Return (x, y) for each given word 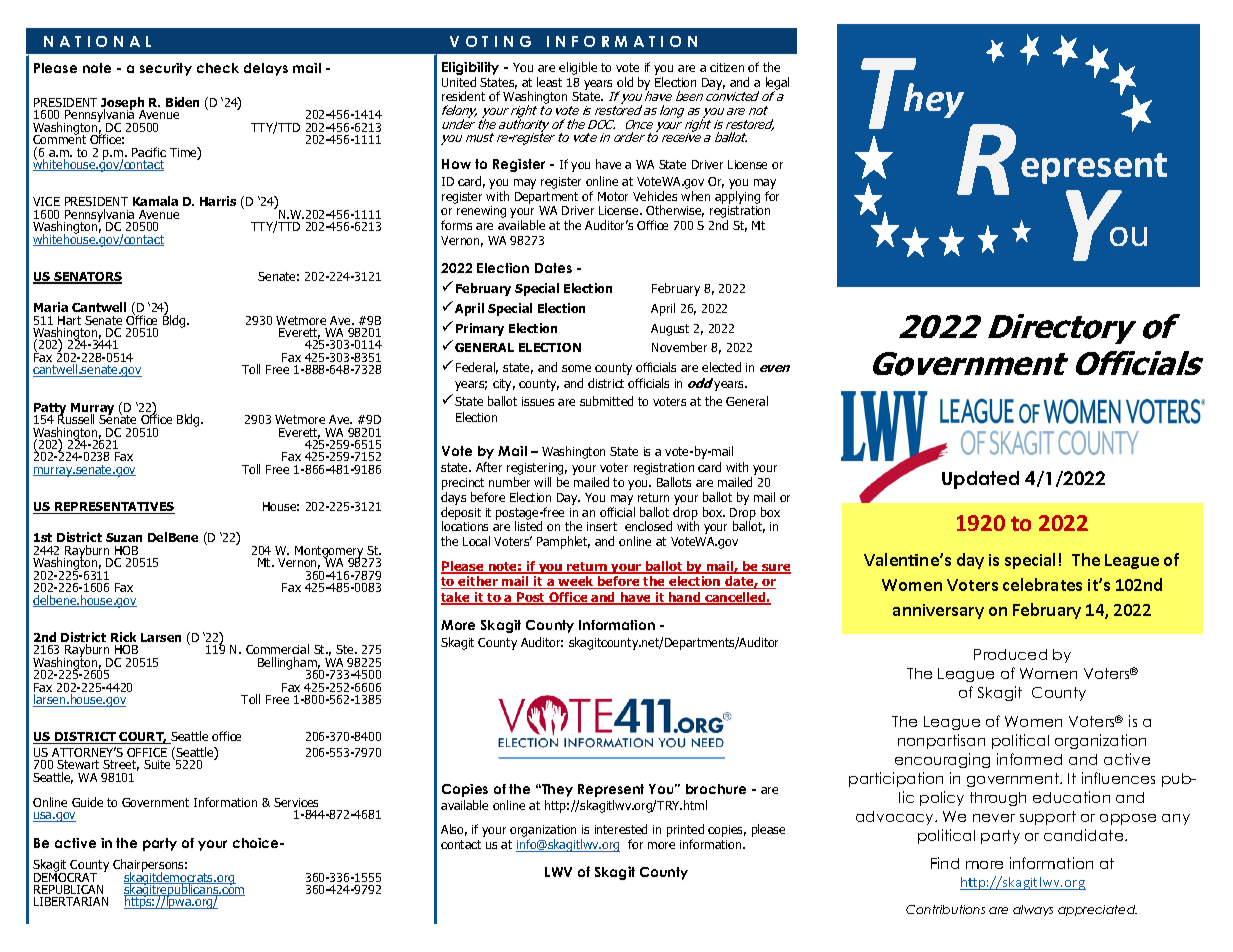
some (576, 368)
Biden (182, 102)
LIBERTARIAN (71, 901)
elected (721, 367)
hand (685, 598)
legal (777, 85)
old (625, 82)
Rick (123, 637)
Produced (1010, 654)
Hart (69, 322)
